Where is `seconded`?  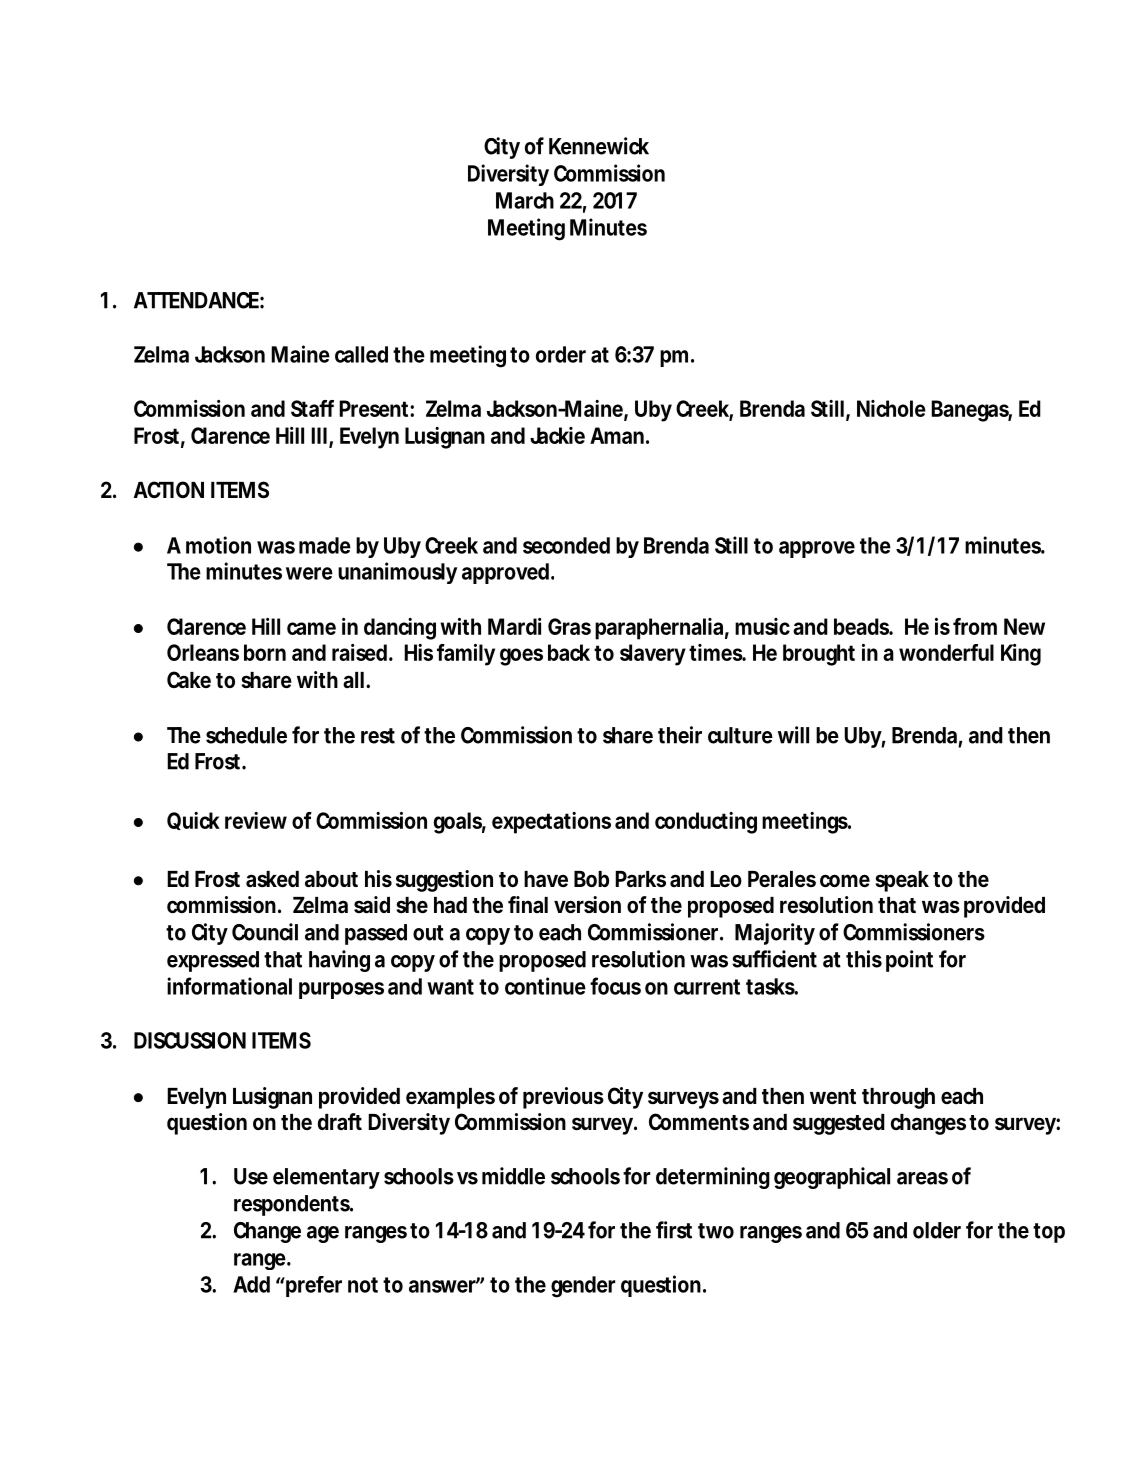 seconded is located at coordinates (566, 545).
